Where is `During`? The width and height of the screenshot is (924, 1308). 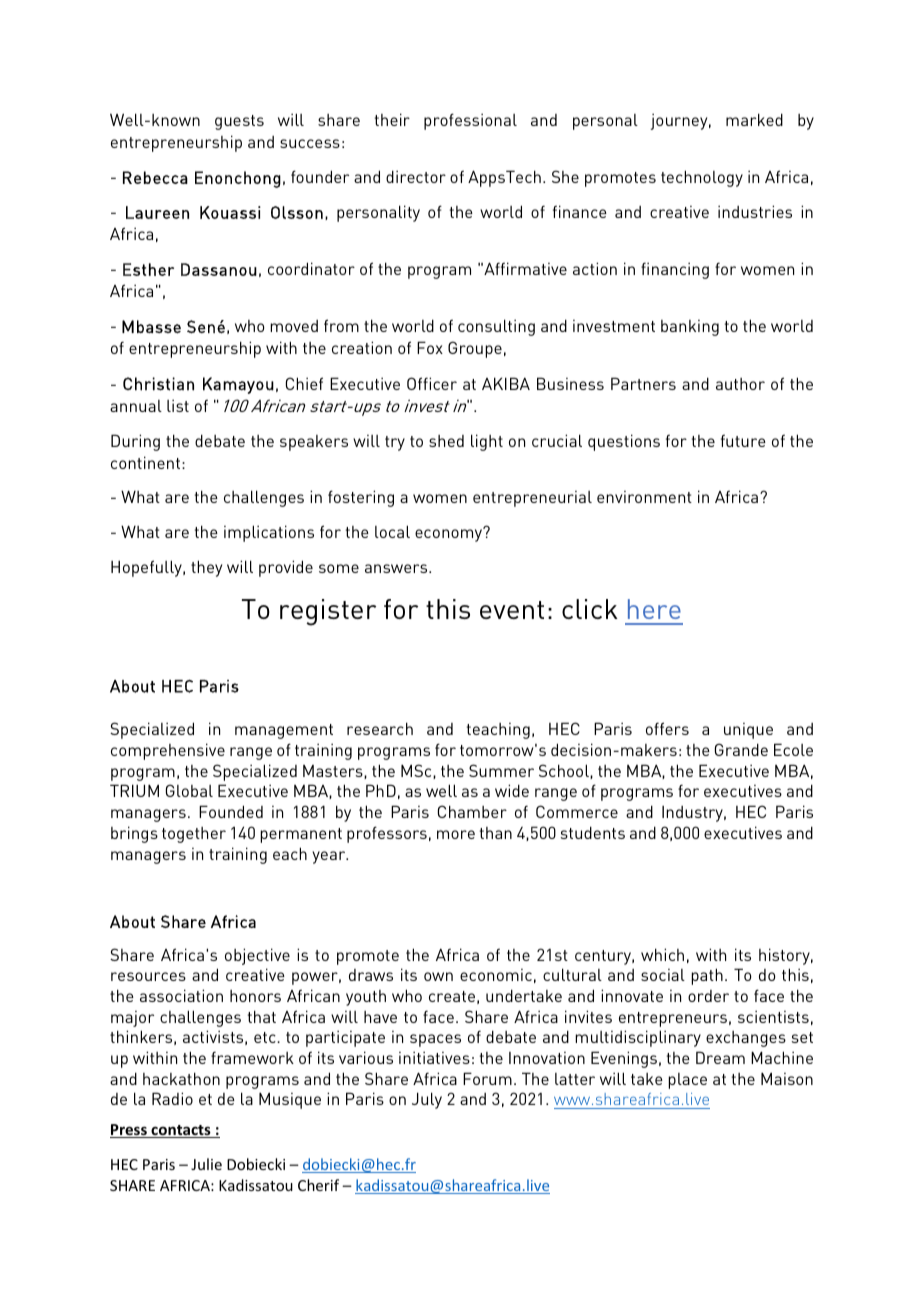
During is located at coordinates (135, 442).
